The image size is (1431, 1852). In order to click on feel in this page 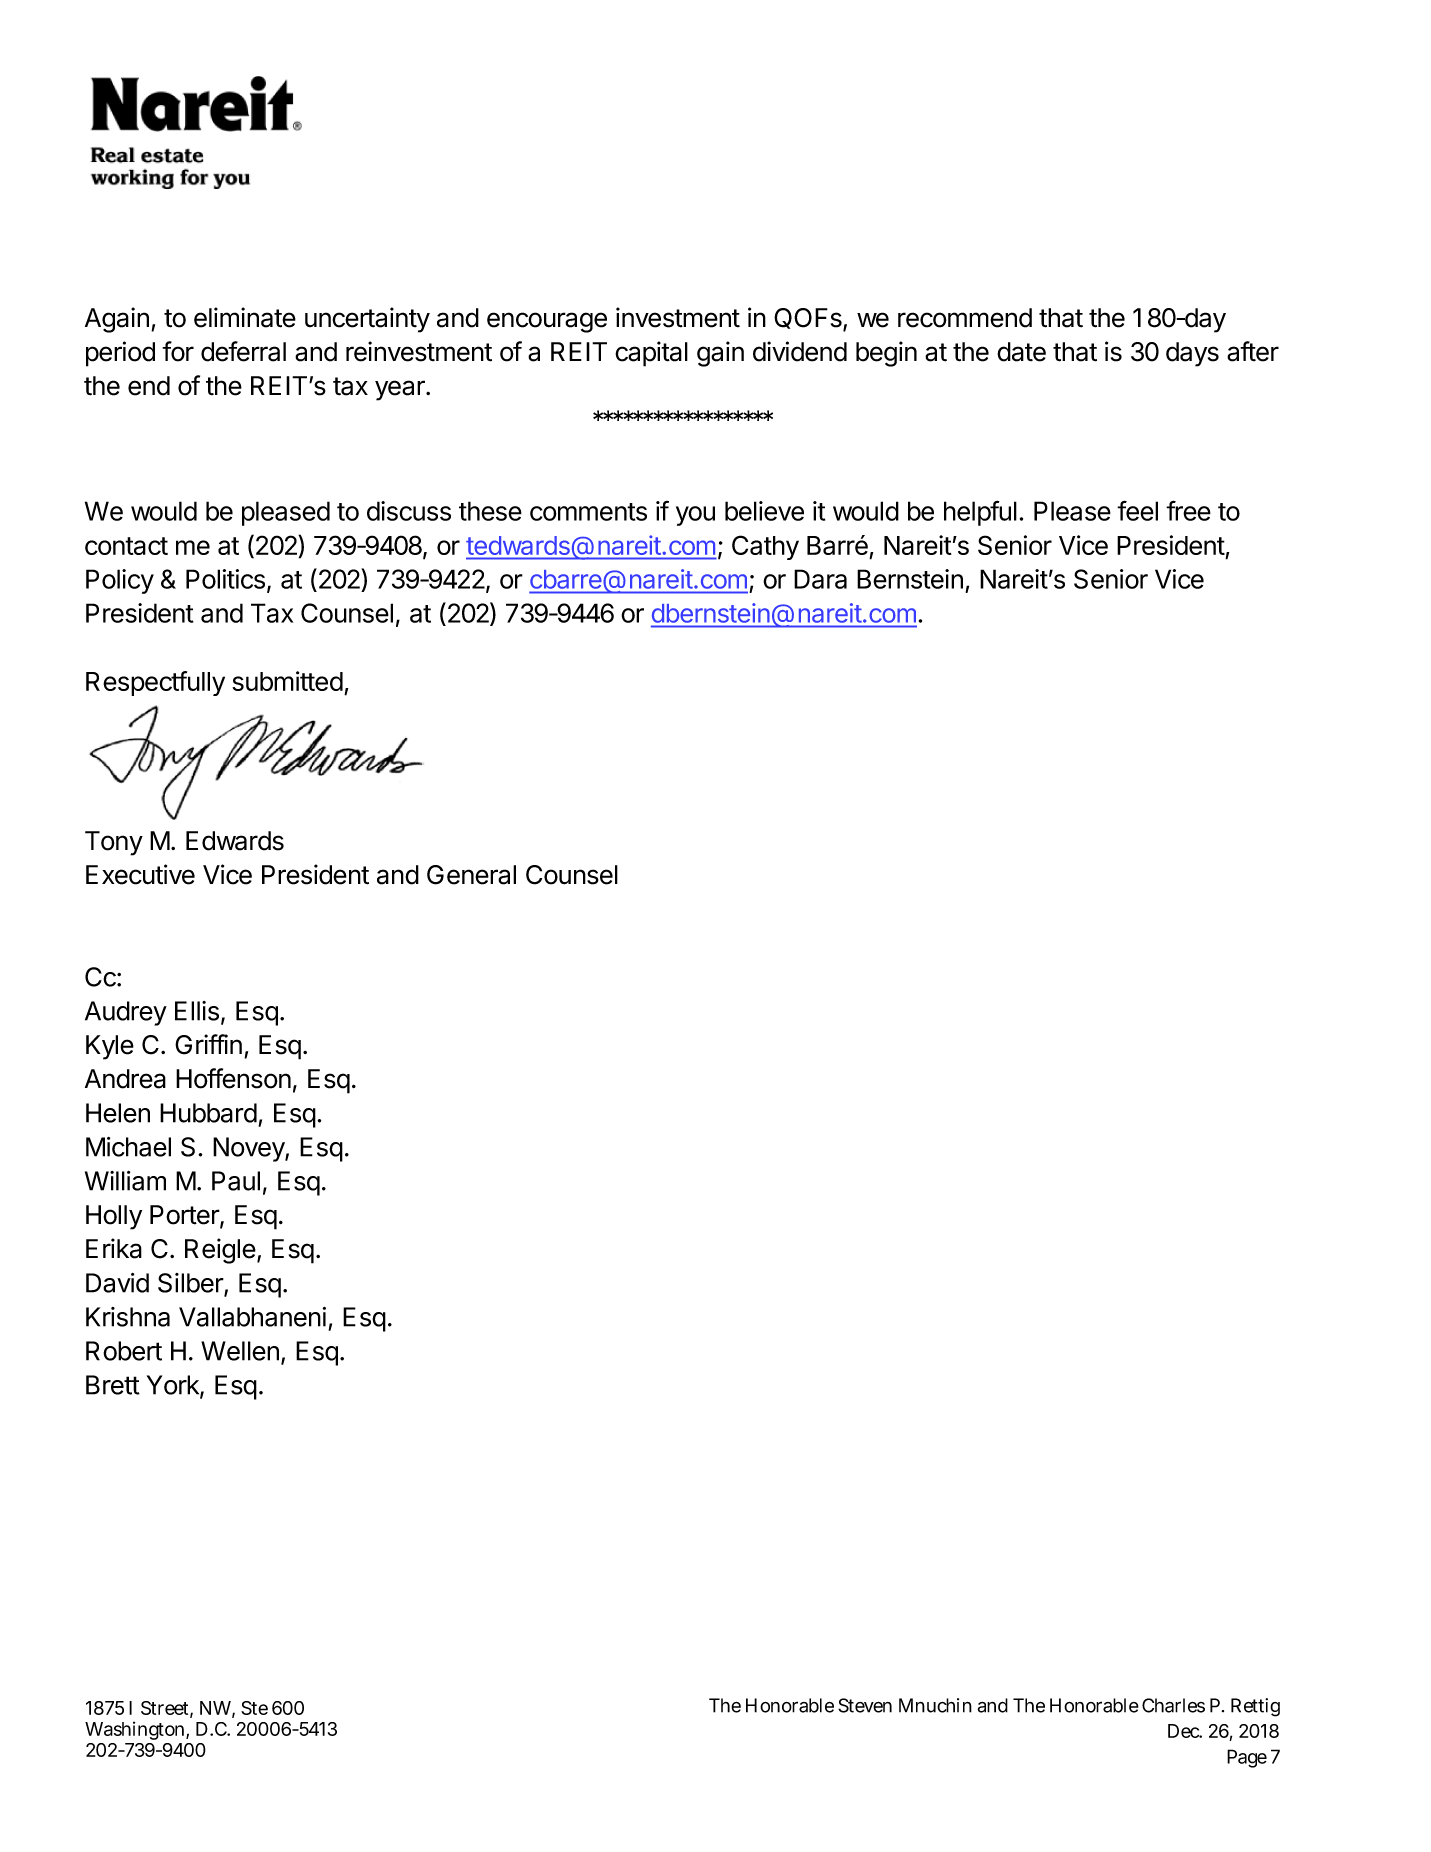, I will do `click(1137, 510)`.
